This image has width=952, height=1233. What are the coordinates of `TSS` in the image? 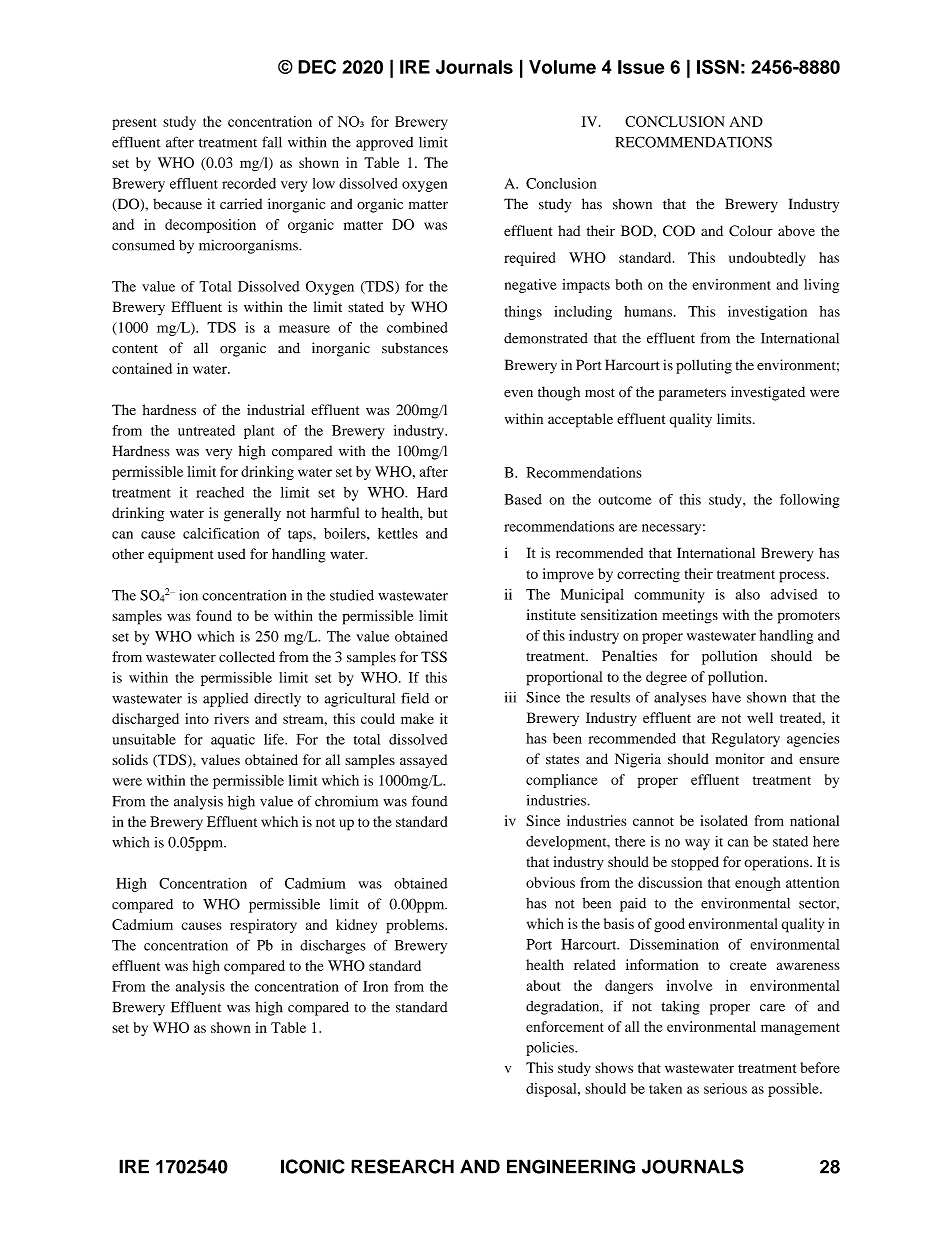 It's located at (434, 657).
